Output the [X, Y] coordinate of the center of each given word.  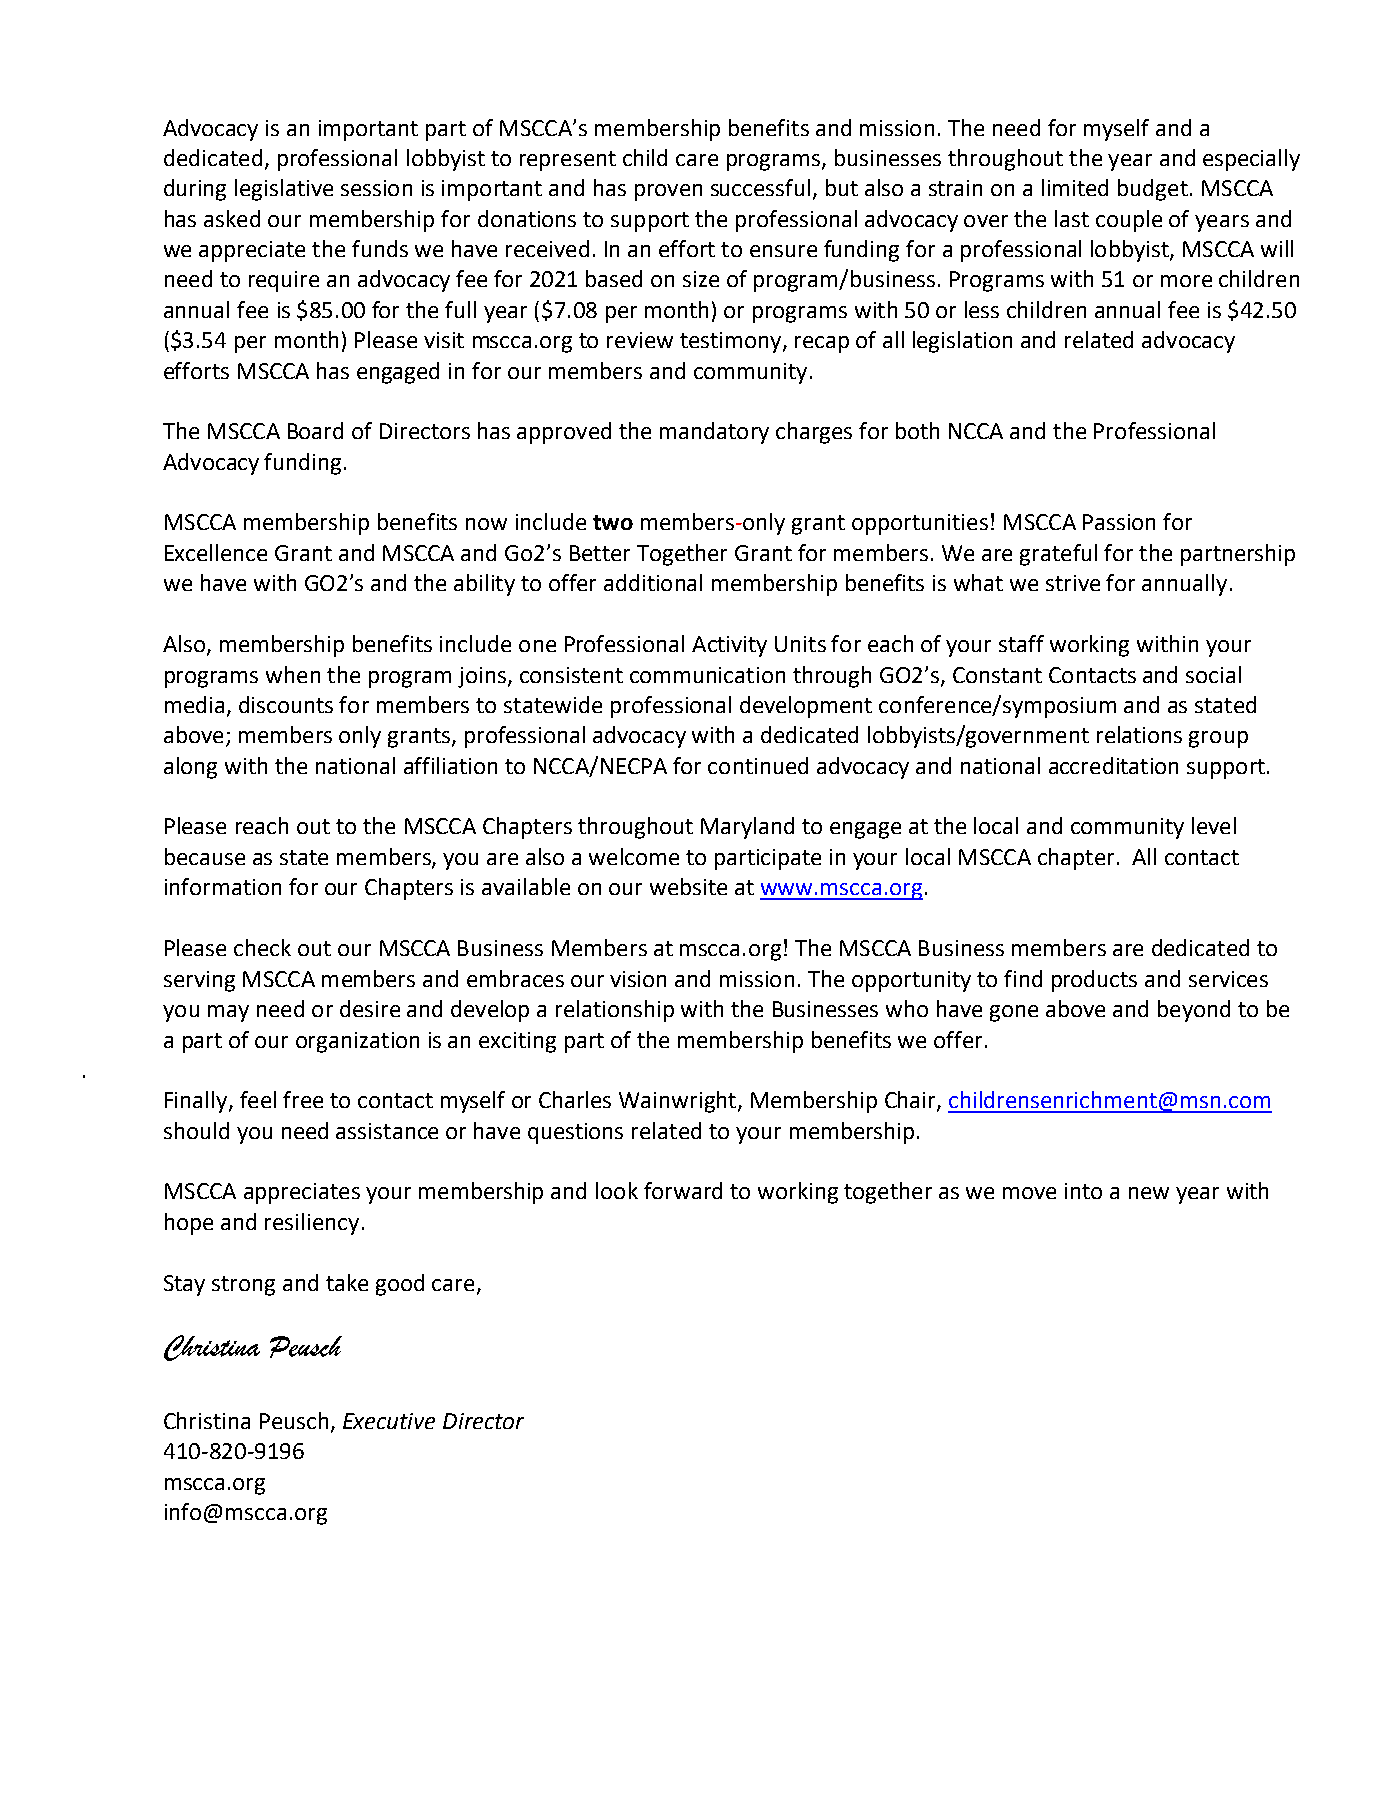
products [1094, 981]
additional [653, 582]
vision [638, 979]
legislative [284, 190]
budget [1153, 190]
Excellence [216, 552]
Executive [389, 1421]
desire [370, 1008]
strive [1073, 583]
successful [760, 187]
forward [683, 1190]
